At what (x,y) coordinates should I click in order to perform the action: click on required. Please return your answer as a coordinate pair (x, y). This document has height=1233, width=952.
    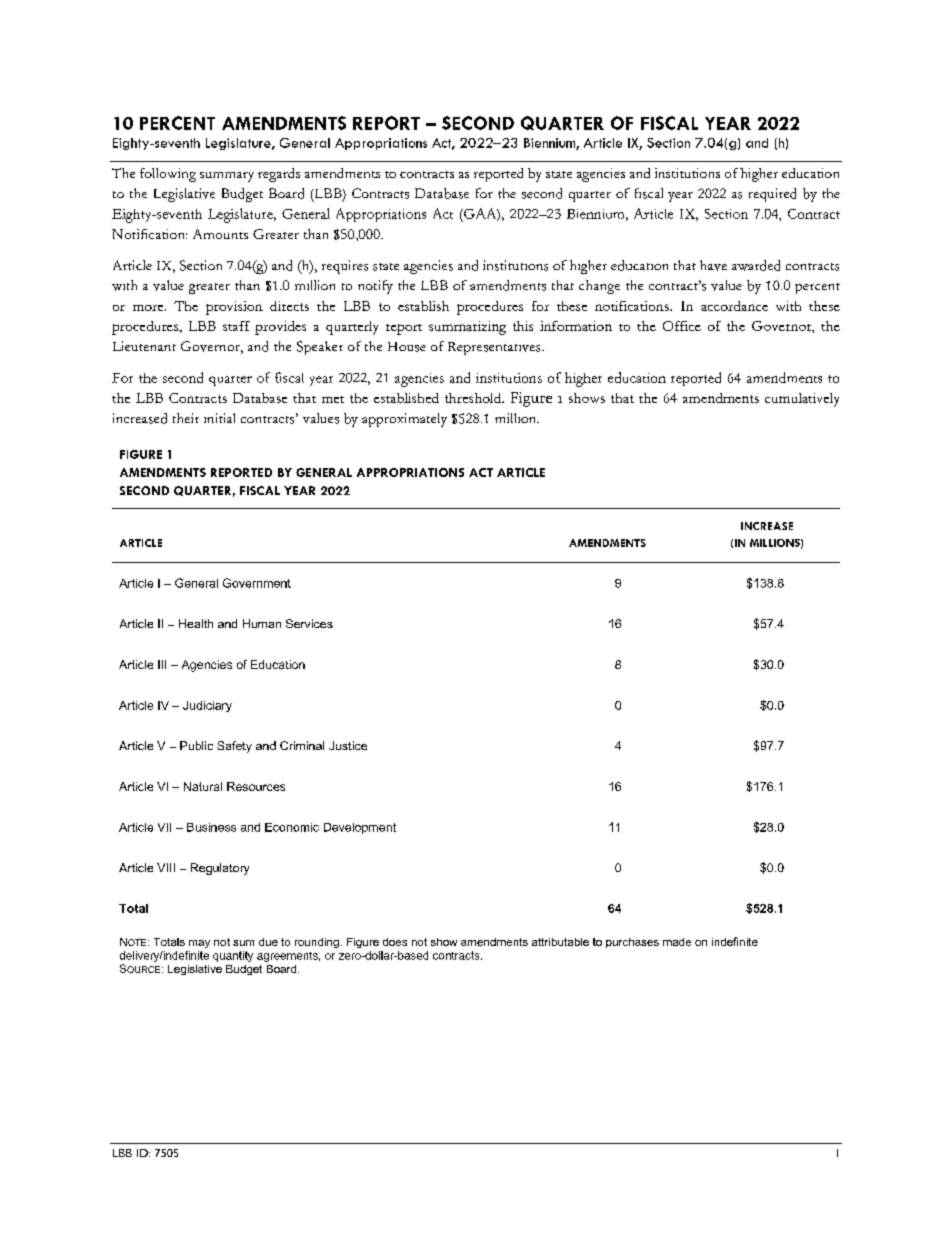
    Looking at the image, I should click on (772, 195).
